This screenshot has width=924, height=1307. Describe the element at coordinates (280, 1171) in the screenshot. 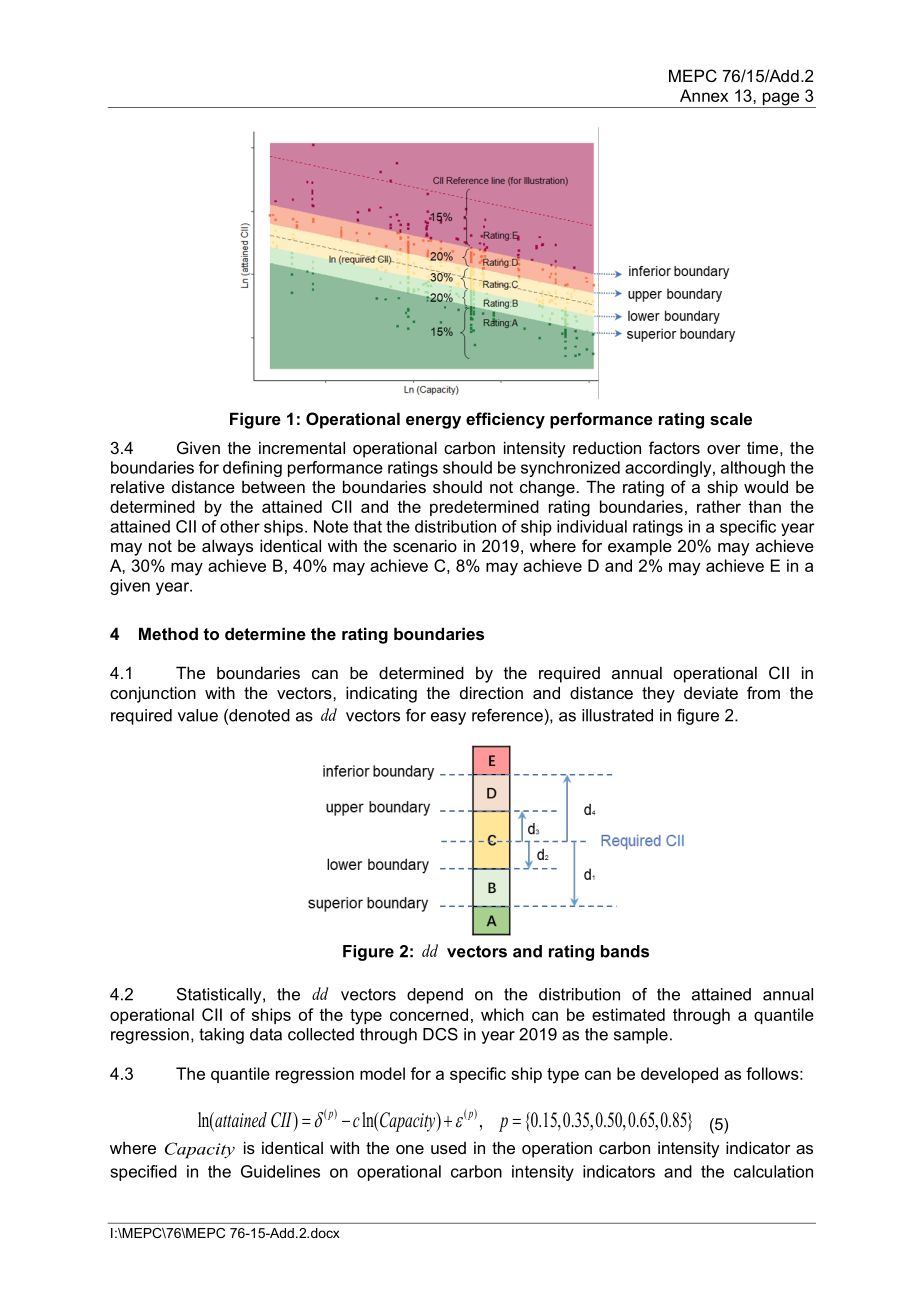

I see `Guidelines` at that location.
